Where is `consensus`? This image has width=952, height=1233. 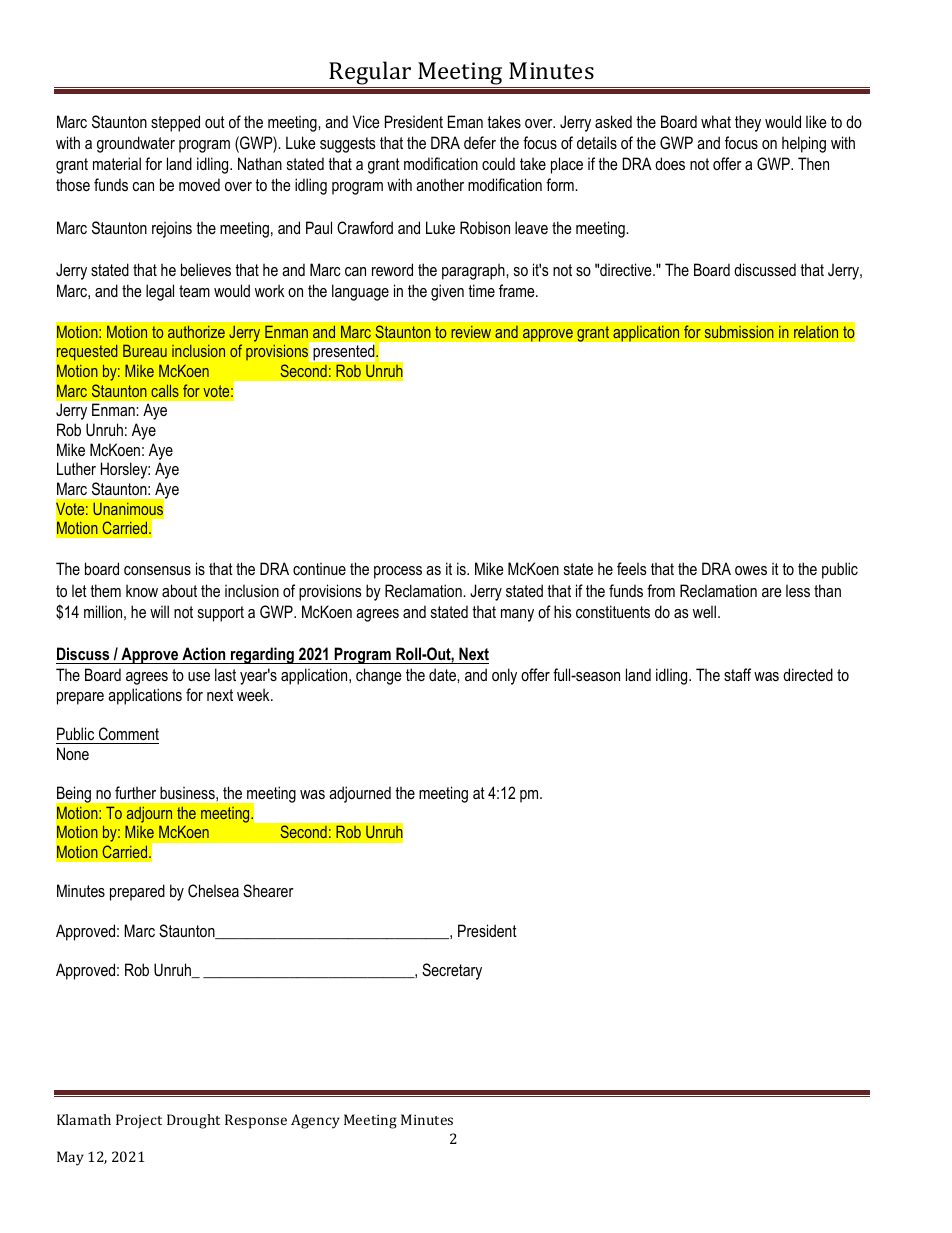 consensus is located at coordinates (157, 570).
